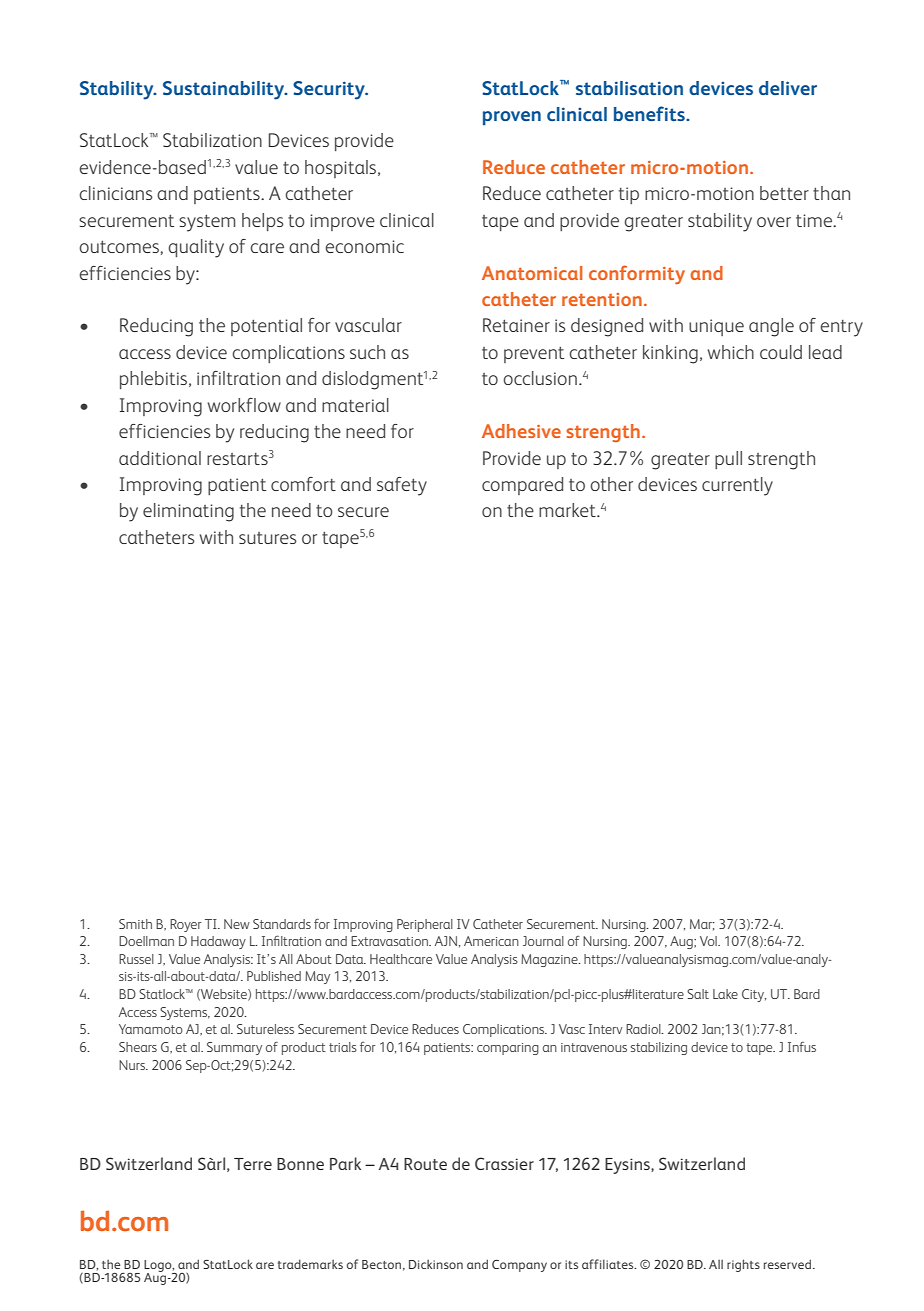 The width and height of the screenshot is (924, 1311). What do you see at coordinates (253, 1164) in the screenshot?
I see `Terre` at bounding box center [253, 1164].
